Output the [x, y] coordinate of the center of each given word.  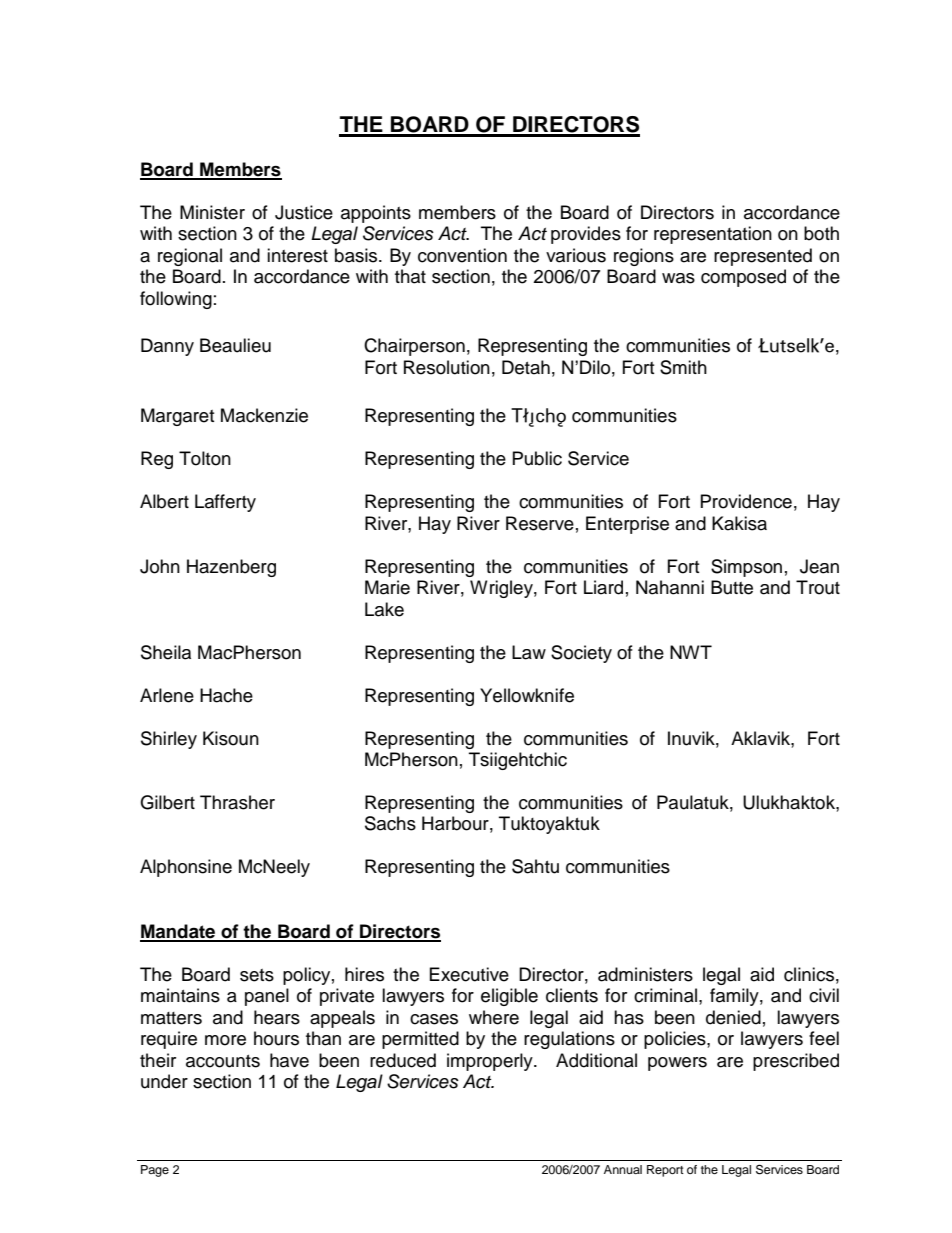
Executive [469, 974]
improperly [491, 1062]
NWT [691, 652]
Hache [226, 695]
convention [462, 255]
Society [581, 654]
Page [155, 1171]
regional [190, 257]
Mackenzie [264, 415]
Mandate [179, 932]
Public [537, 458]
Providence [746, 501]
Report [665, 1171]
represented [763, 257]
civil [824, 995]
